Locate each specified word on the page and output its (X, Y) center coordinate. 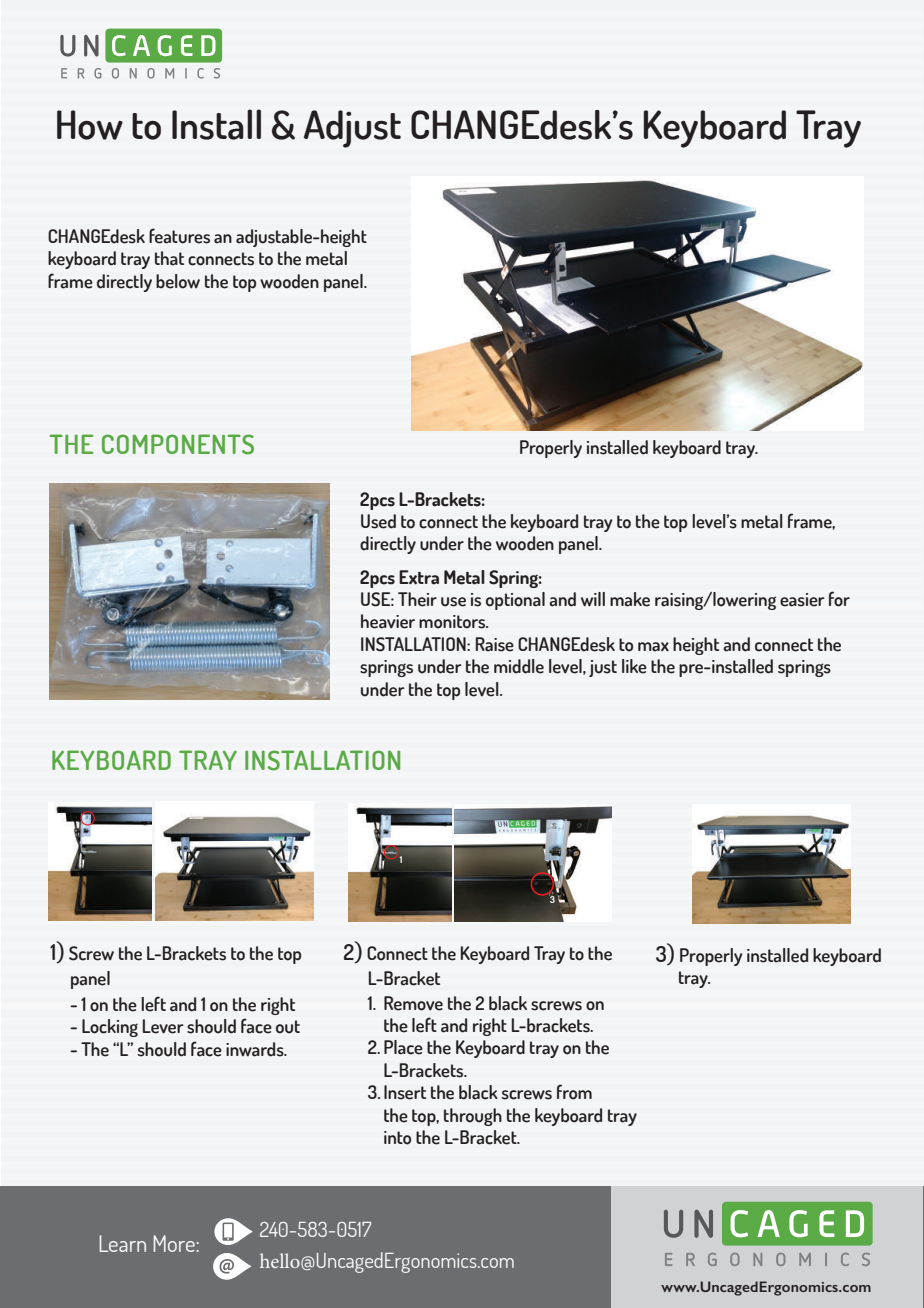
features (179, 236)
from (574, 1092)
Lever (163, 1026)
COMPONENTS (178, 444)
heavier (388, 621)
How (90, 125)
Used (378, 521)
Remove (413, 1003)
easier (802, 600)
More (174, 1243)
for (839, 599)
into (397, 1138)
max (653, 647)
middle (519, 666)
